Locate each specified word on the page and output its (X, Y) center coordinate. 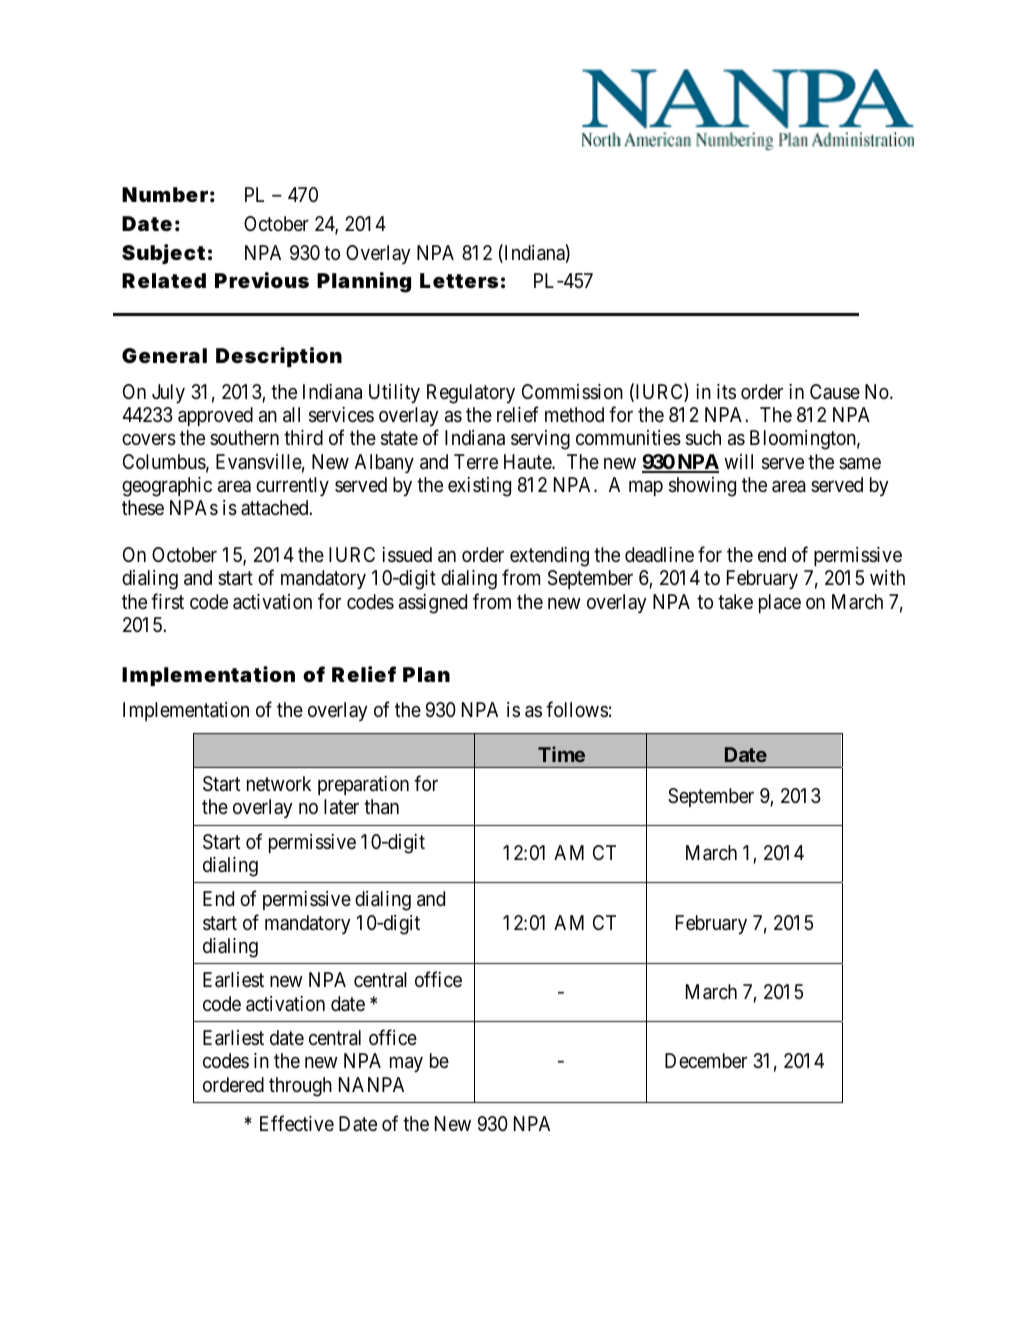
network (279, 783)
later (341, 807)
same (860, 463)
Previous (262, 280)
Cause (835, 392)
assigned (433, 604)
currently (292, 486)
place (780, 603)
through (300, 1087)
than (381, 807)
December (706, 1060)
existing (479, 487)
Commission (572, 391)
